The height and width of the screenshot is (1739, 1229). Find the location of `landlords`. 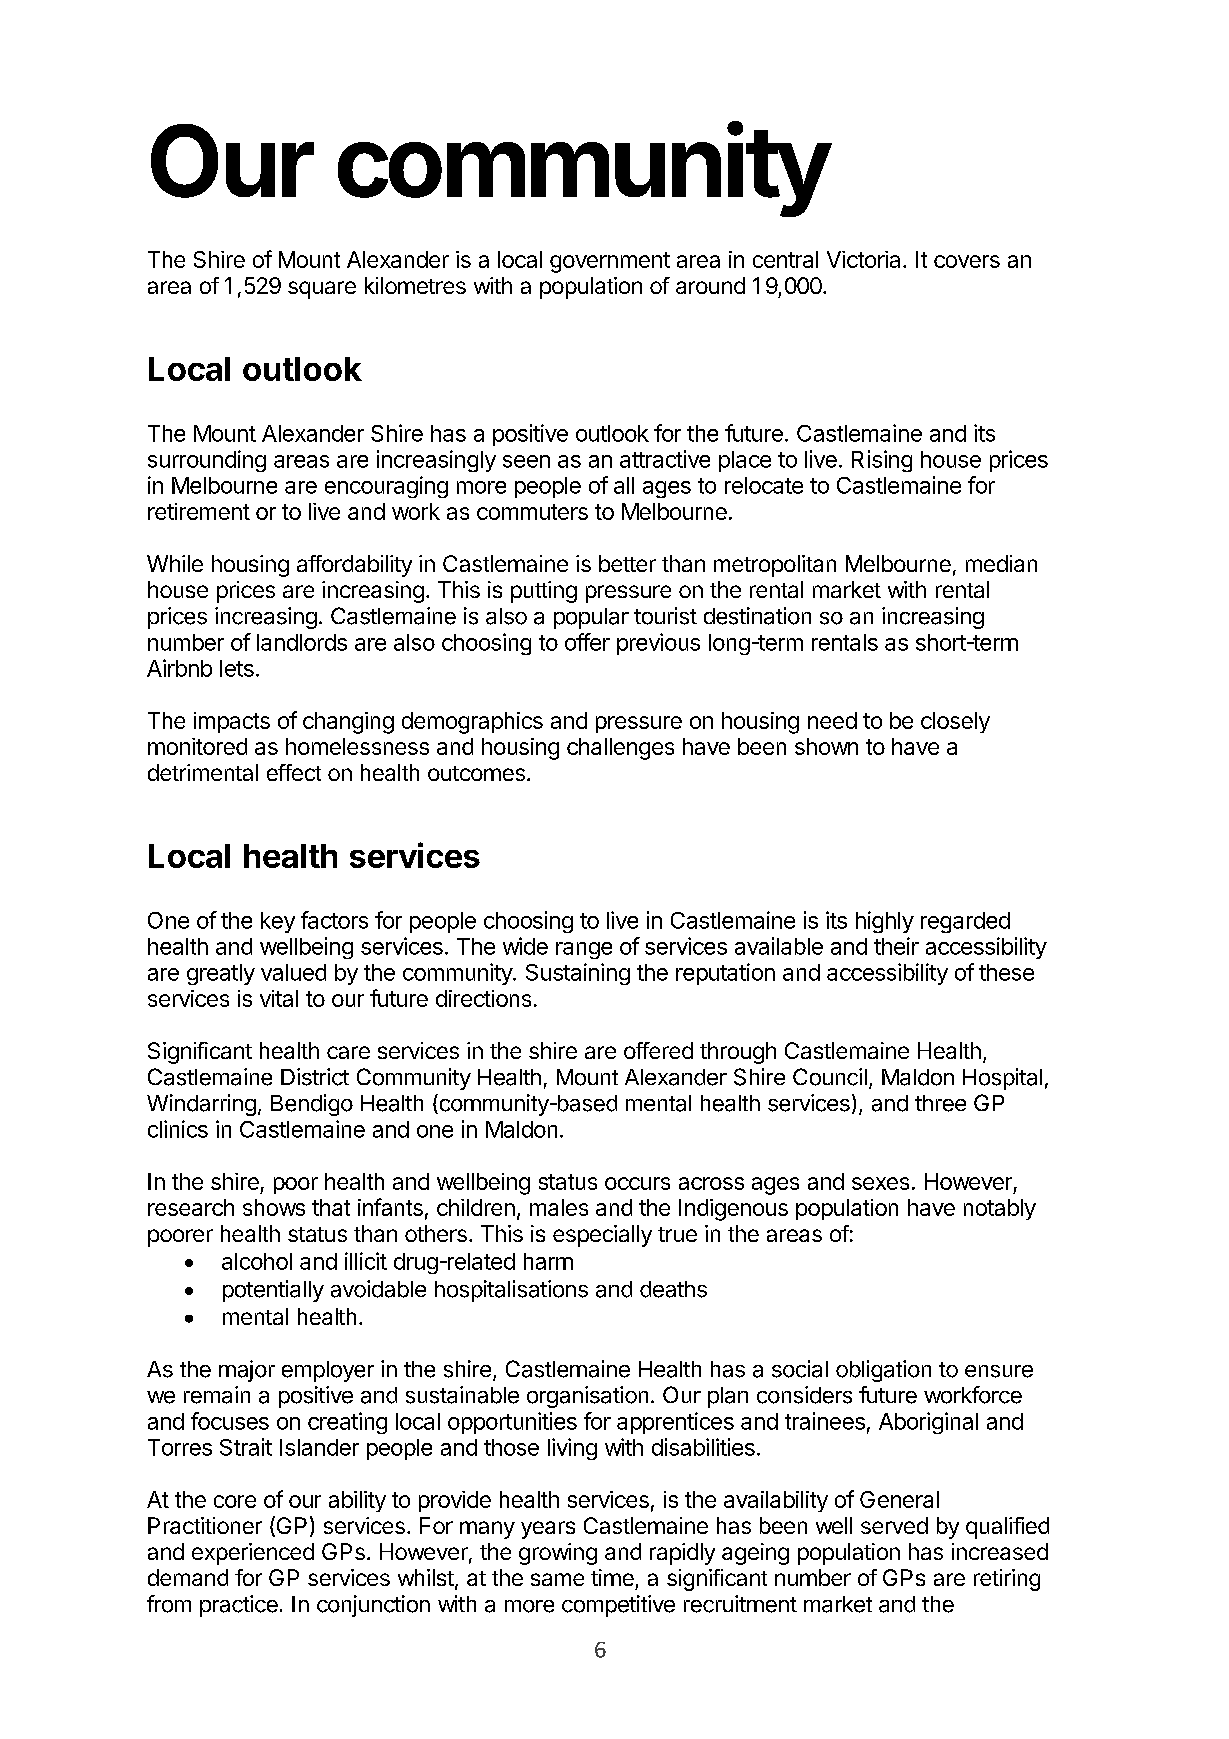

landlords is located at coordinates (302, 642).
